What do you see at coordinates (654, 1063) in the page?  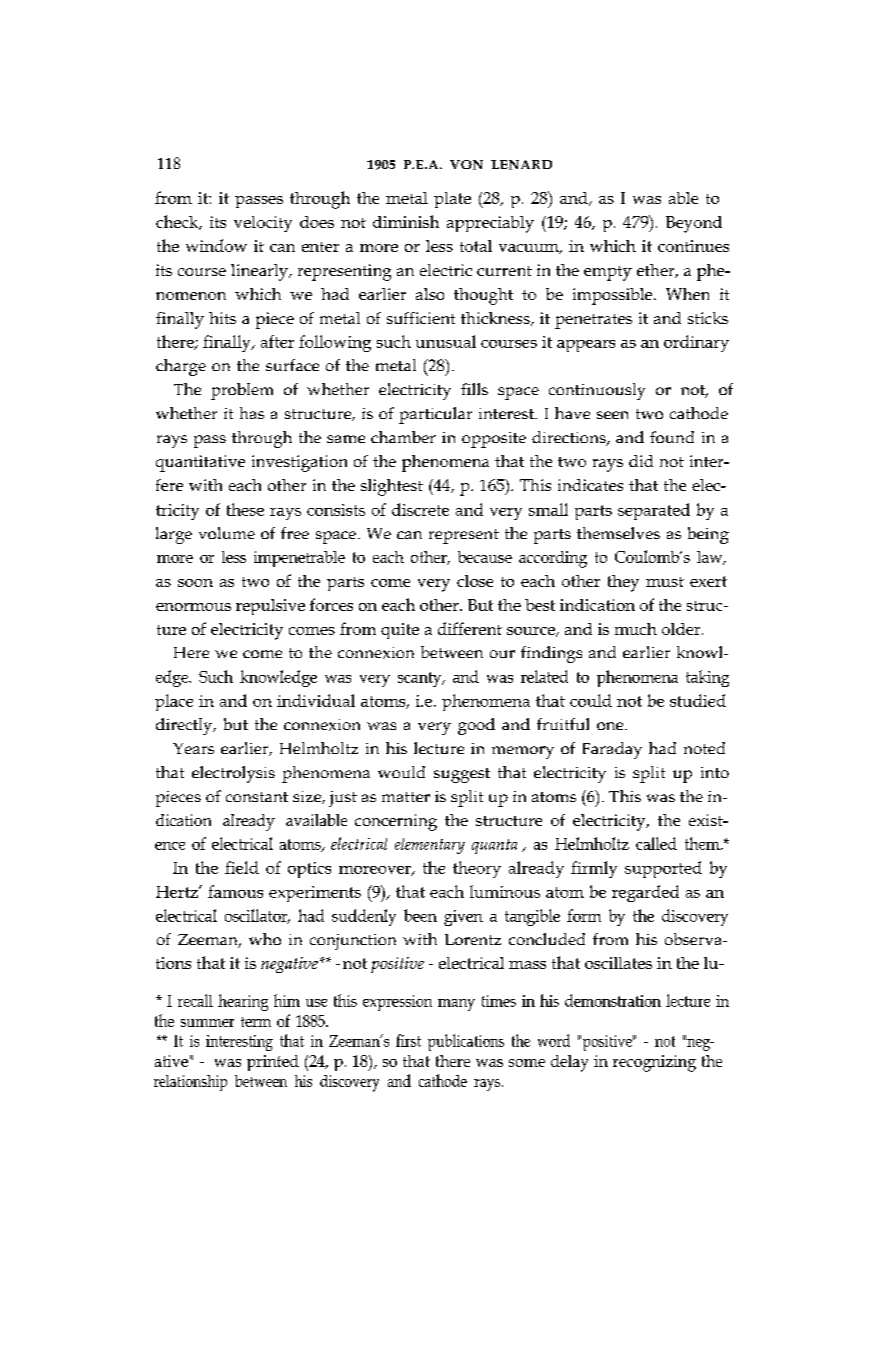 I see `recognizing` at bounding box center [654, 1063].
